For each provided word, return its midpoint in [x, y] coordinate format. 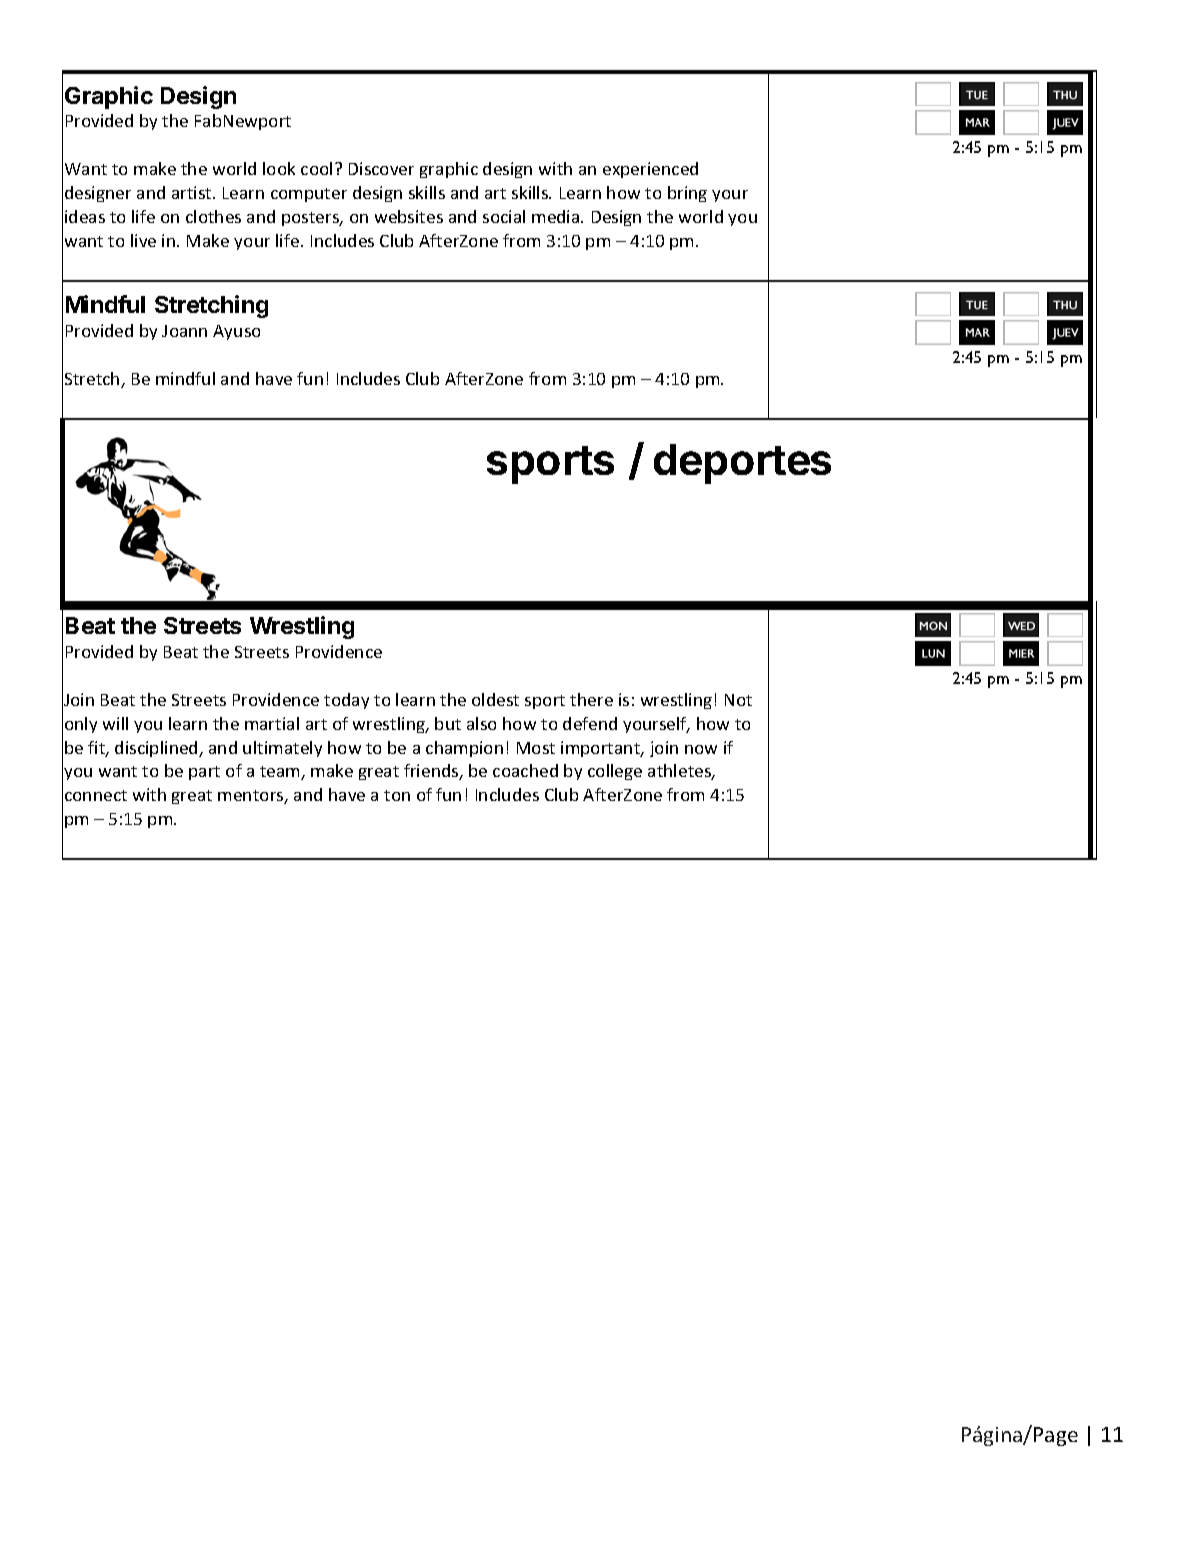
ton [397, 795]
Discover [381, 168]
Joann [184, 331]
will [115, 723]
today [346, 701]
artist [193, 192]
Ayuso [236, 332]
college [615, 772]
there [591, 699]
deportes [742, 464]
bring [687, 194]
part [204, 773]
